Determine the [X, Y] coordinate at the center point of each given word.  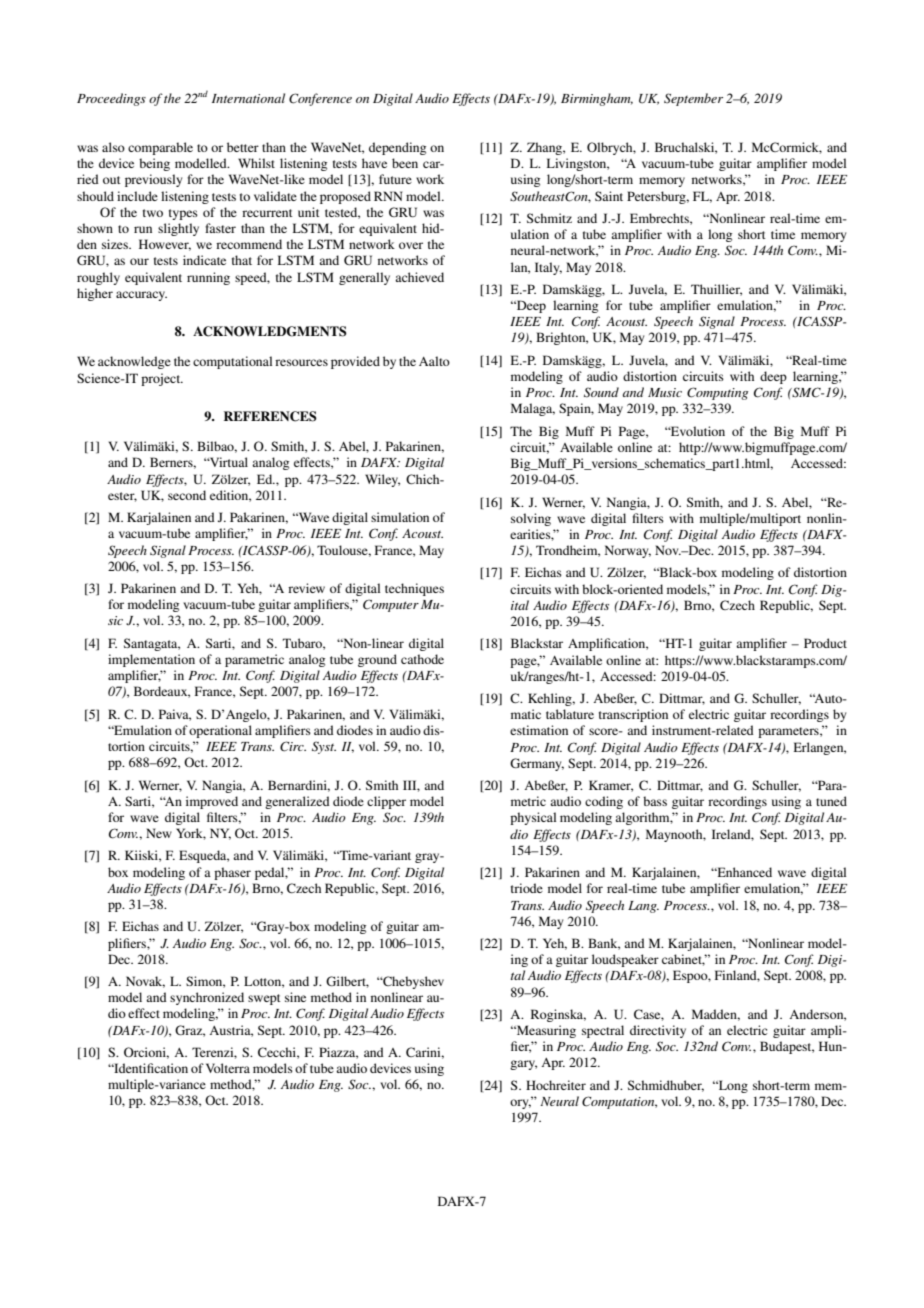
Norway [628, 551]
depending [397, 148]
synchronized [207, 998]
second [187, 495]
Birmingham [597, 99]
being [154, 164]
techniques [414, 589]
